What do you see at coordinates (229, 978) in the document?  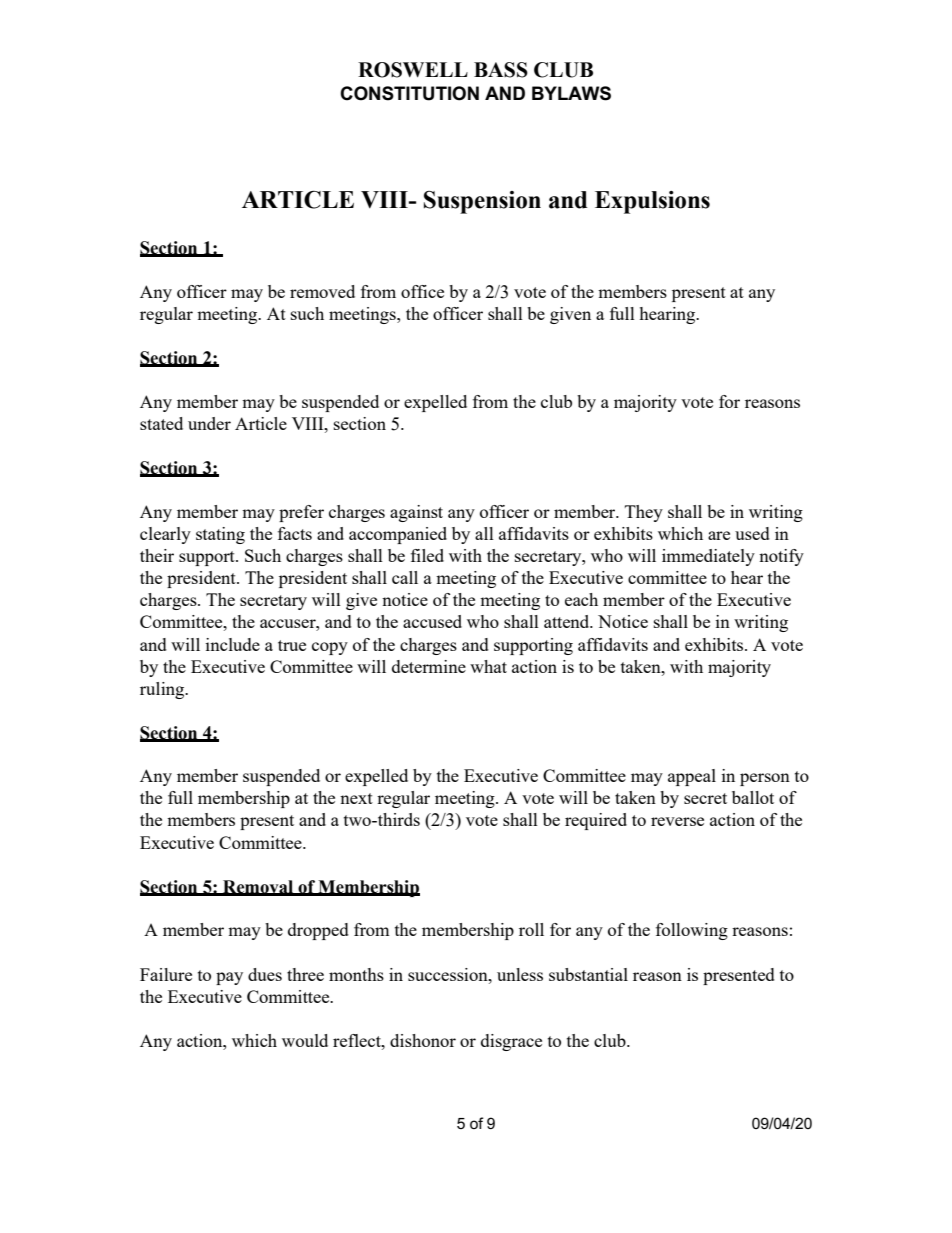 I see `pay` at bounding box center [229, 978].
